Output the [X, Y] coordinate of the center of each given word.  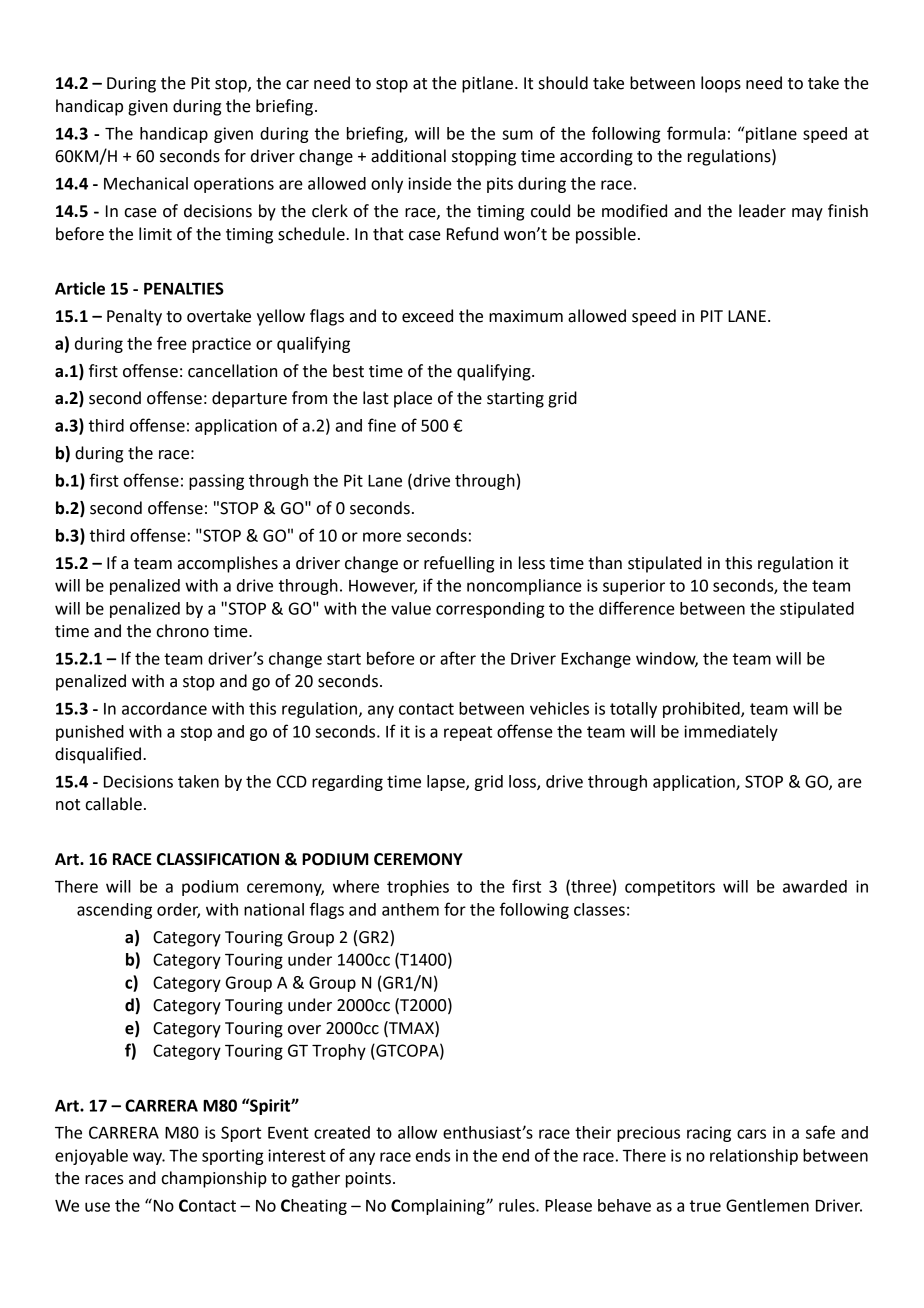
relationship [754, 1157]
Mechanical [146, 183]
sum [517, 135]
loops [721, 84]
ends [433, 1155]
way [149, 1158]
